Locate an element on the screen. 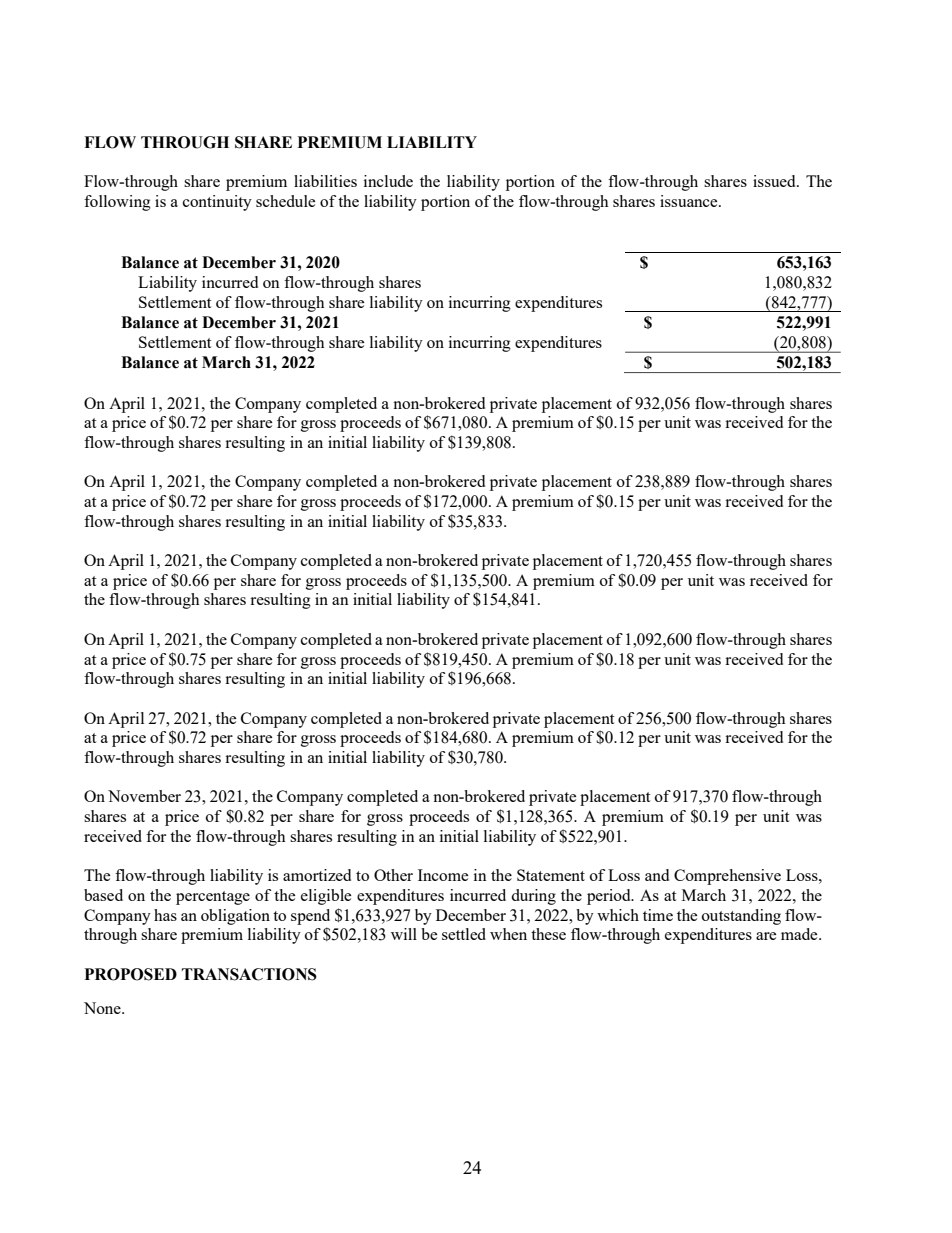 The width and height of the screenshot is (952, 1233). liabilities is located at coordinates (325, 181).
